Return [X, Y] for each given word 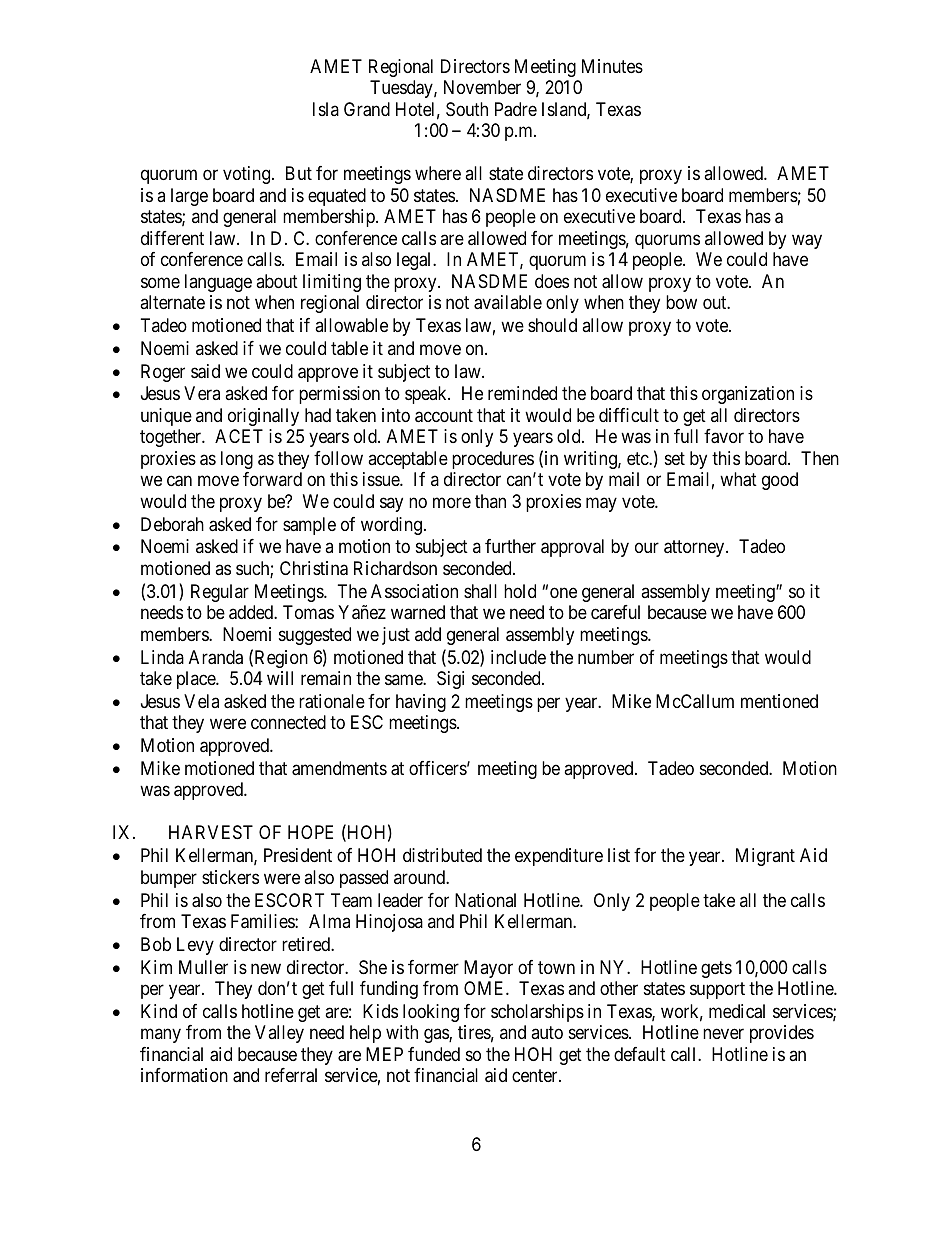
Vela [201, 701]
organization [748, 395]
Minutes [612, 66]
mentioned [779, 701]
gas [437, 1036]
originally [263, 417]
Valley [279, 1034]
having [421, 703]
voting [248, 175]
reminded [522, 393]
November [482, 87]
